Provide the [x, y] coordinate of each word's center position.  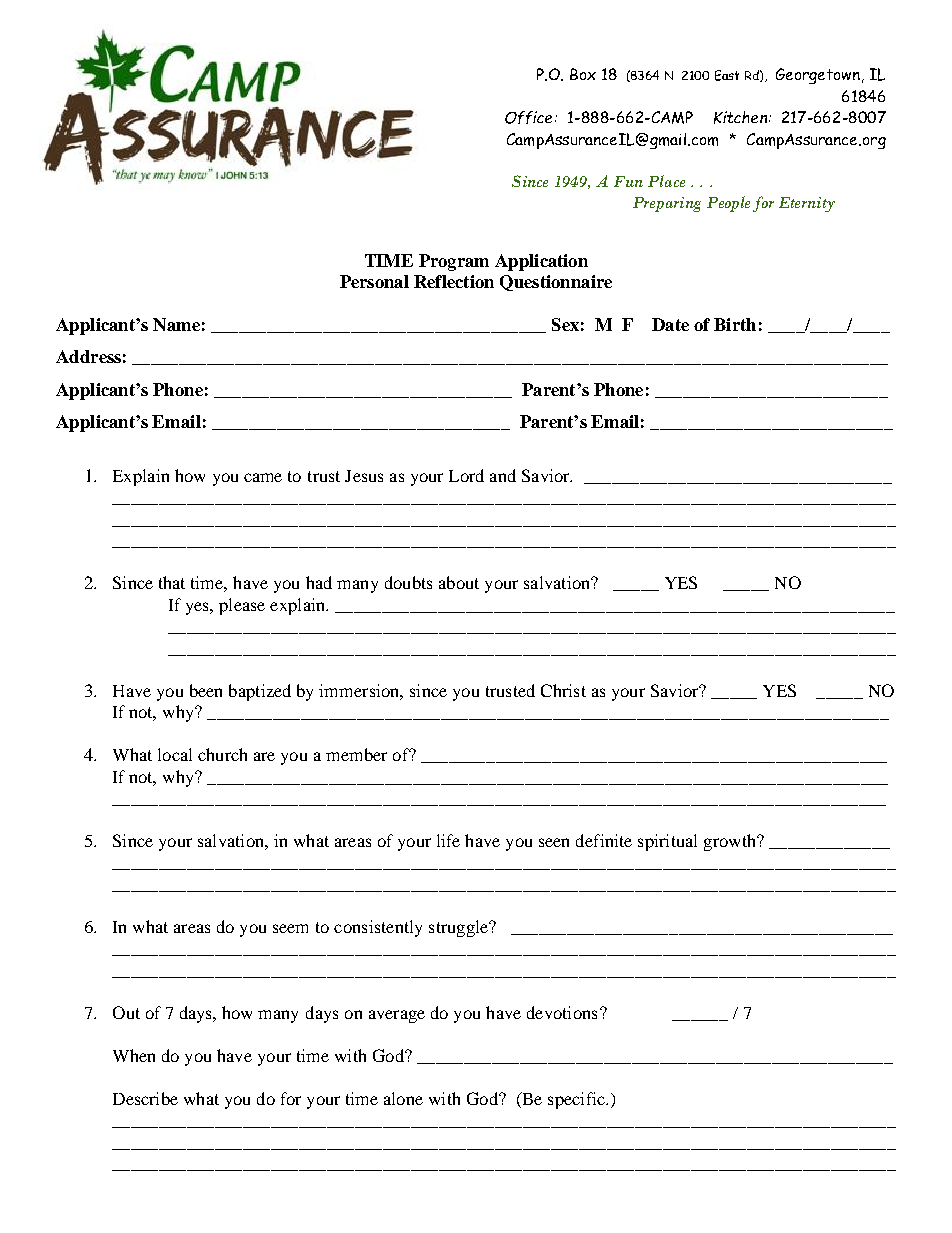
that [172, 582]
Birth [735, 324]
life [448, 840]
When [134, 1055]
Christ [563, 690]
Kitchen [740, 117]
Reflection [454, 281]
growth [731, 842]
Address [88, 356]
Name [176, 324]
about [459, 582]
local [175, 754]
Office [528, 117]
